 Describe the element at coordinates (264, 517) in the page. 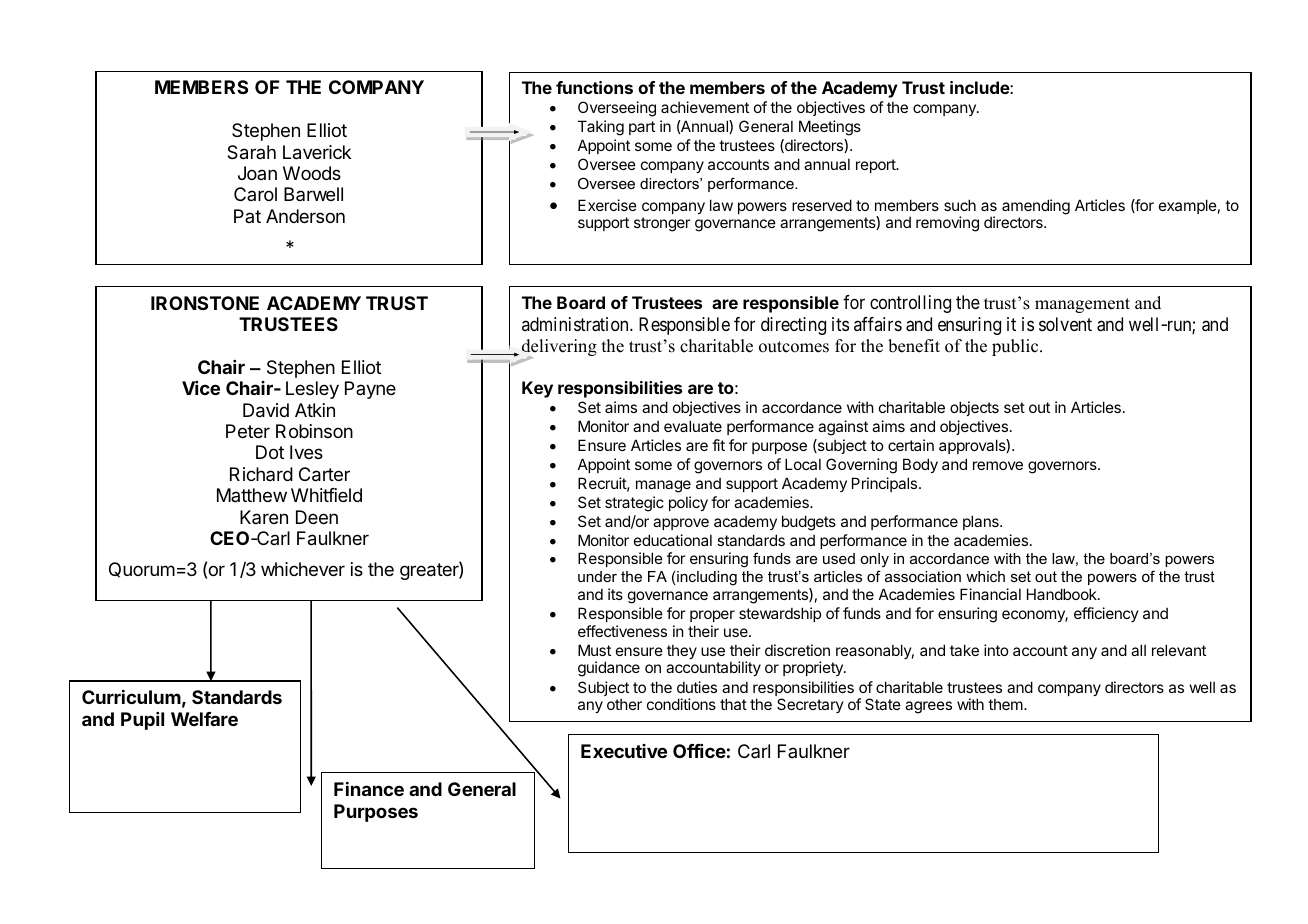

I see `Karen` at that location.
